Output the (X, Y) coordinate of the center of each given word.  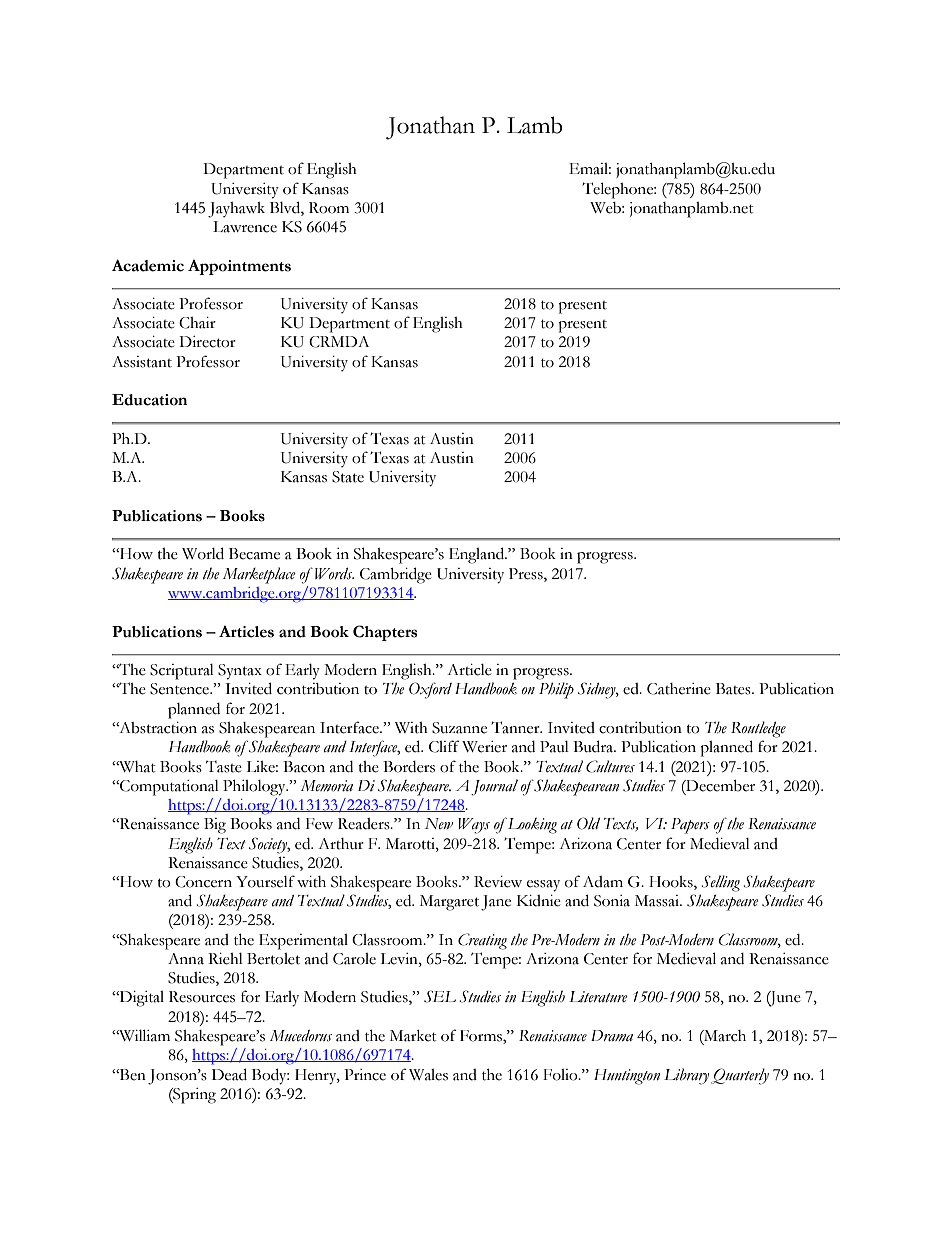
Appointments (239, 267)
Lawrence (245, 227)
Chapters (385, 633)
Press (527, 574)
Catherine (679, 689)
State (348, 477)
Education (149, 400)
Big (215, 826)
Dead (229, 1074)
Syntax (240, 672)
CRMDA (339, 342)
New (439, 823)
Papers (690, 826)
